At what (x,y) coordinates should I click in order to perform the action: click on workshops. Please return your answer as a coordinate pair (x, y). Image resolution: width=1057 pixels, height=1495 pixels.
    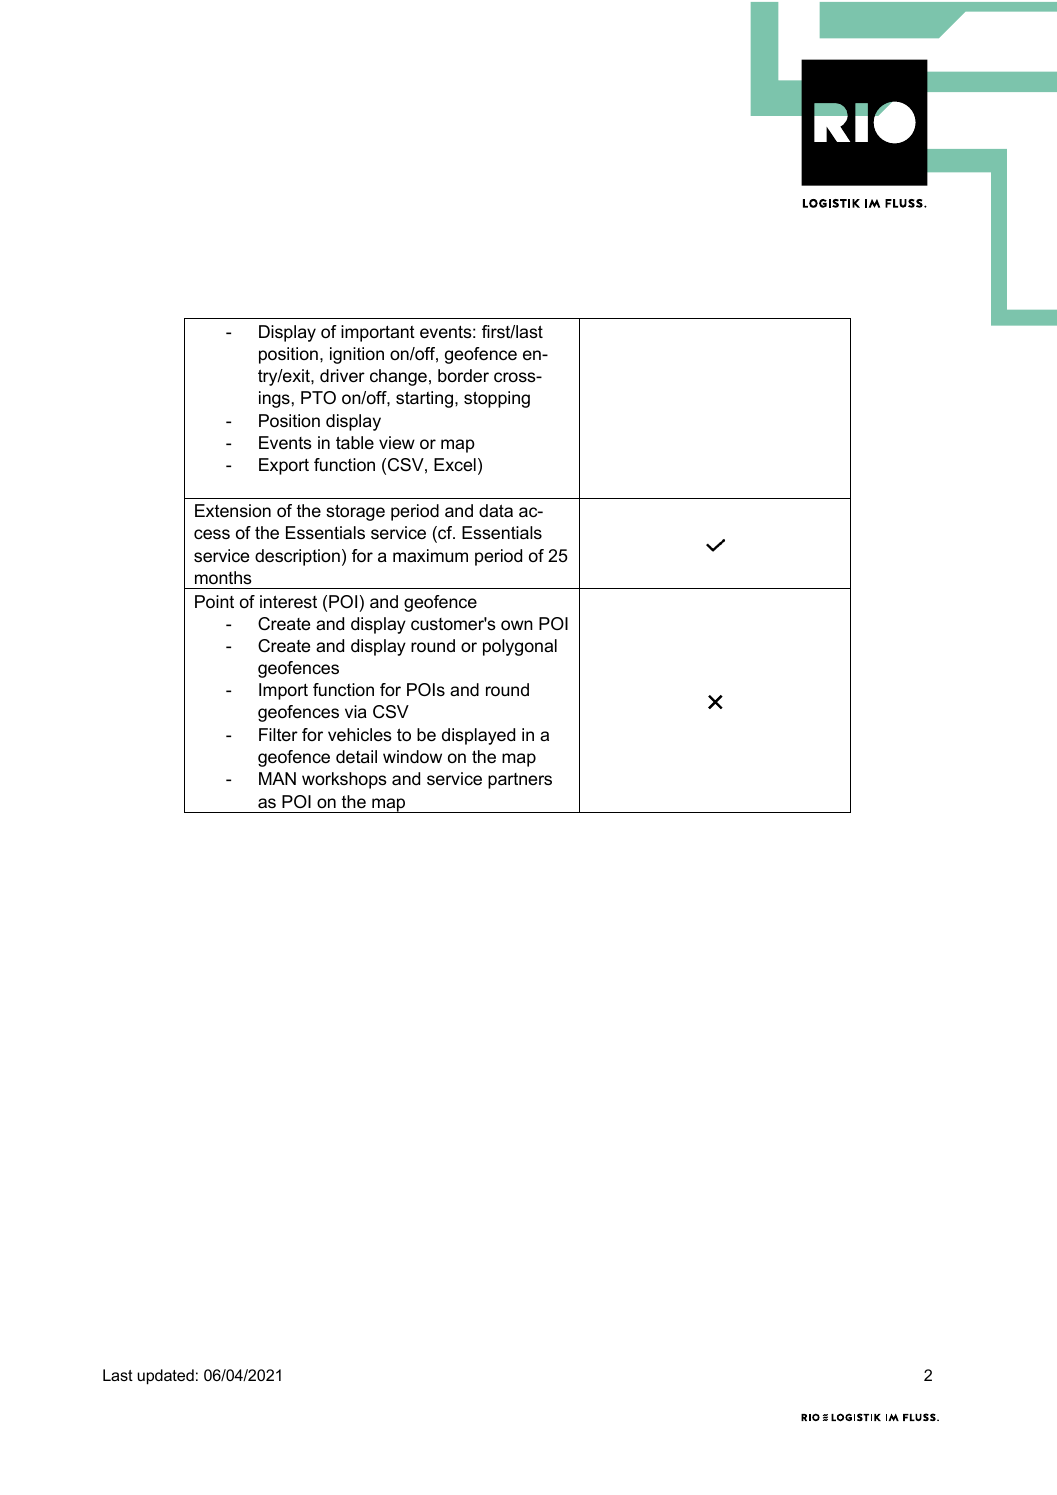
    Looking at the image, I should click on (344, 780).
